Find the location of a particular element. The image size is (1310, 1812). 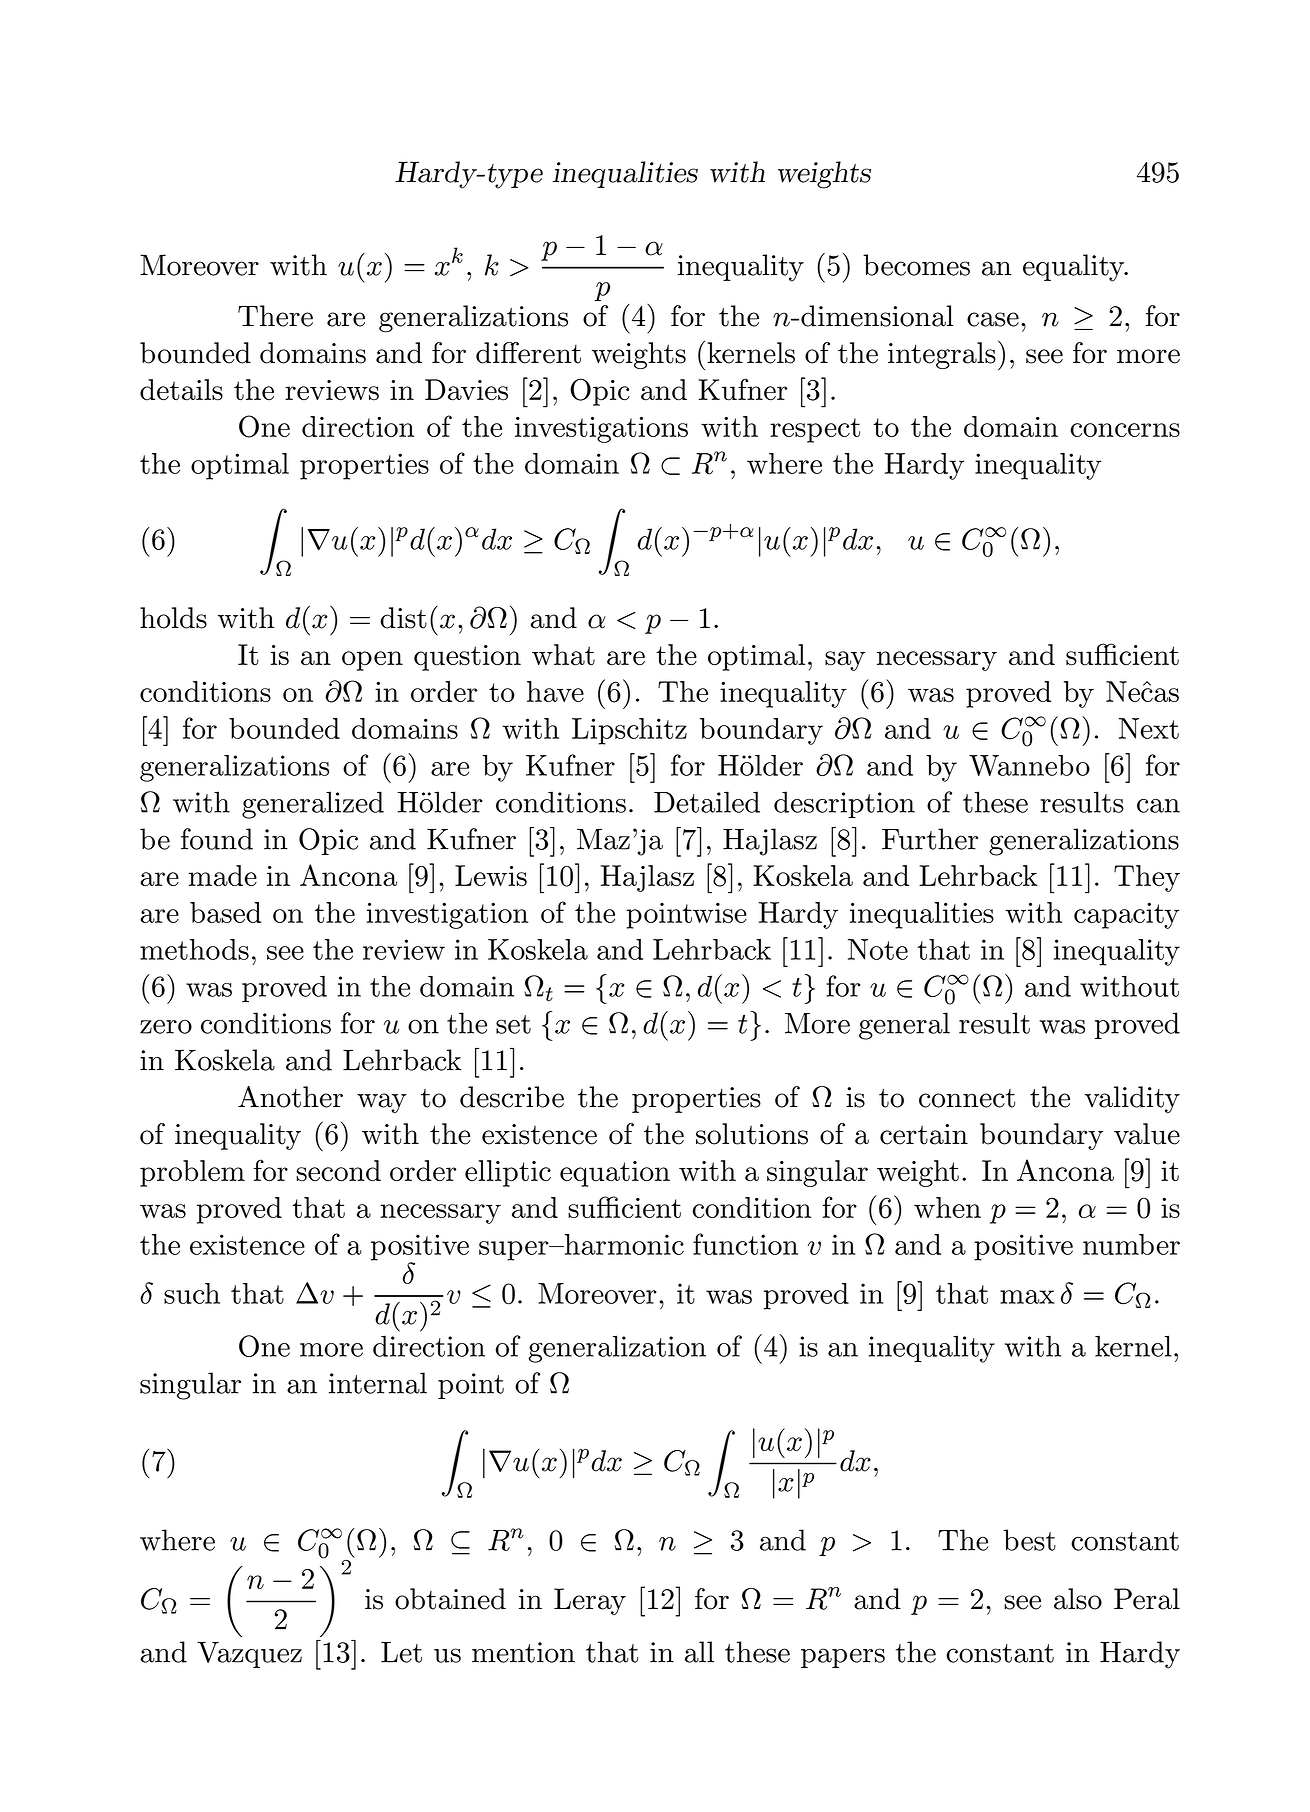

all is located at coordinates (699, 1652).
